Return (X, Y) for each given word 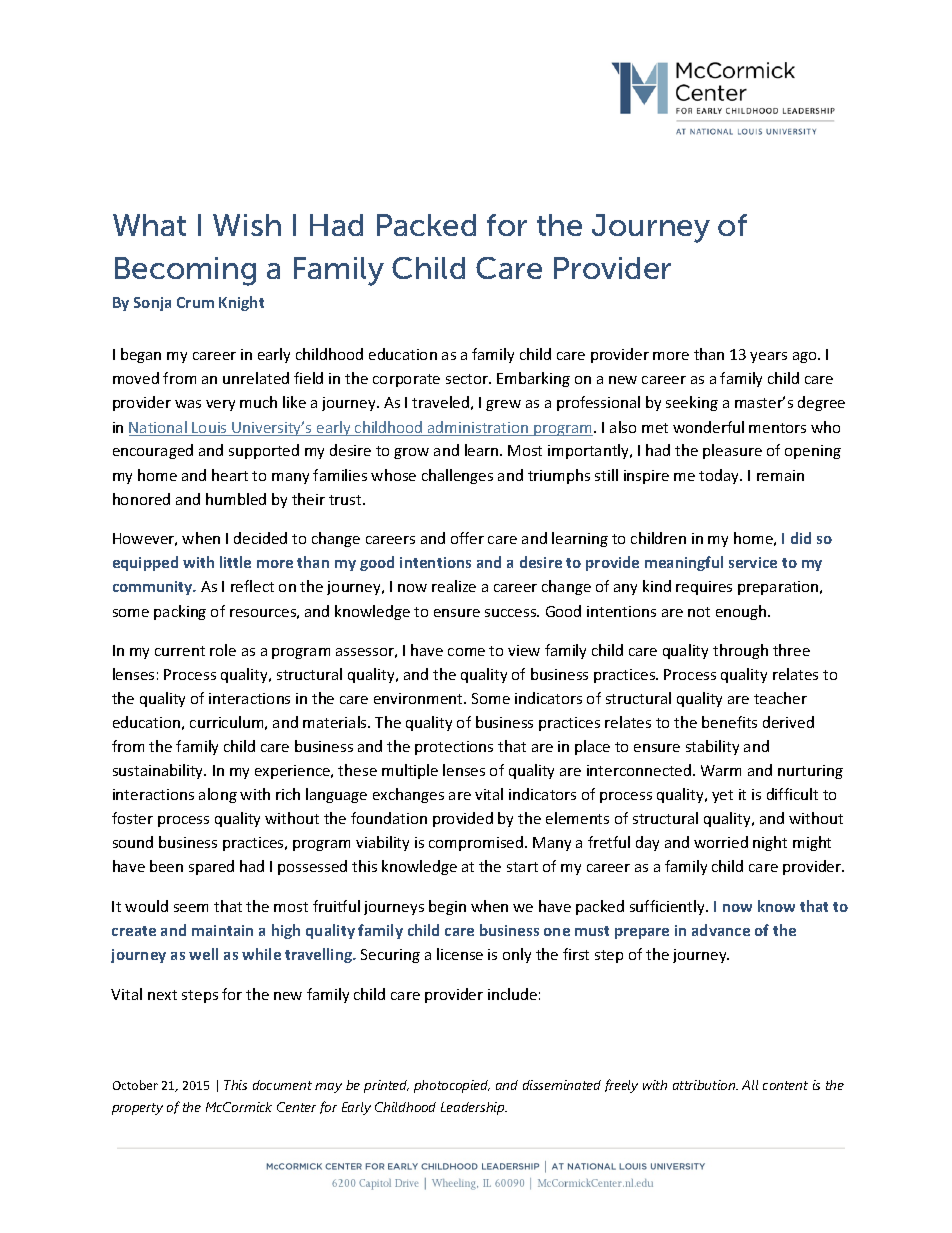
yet (722, 796)
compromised (477, 843)
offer (467, 538)
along (218, 795)
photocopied (452, 1086)
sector (468, 379)
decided (260, 538)
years (768, 357)
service (753, 562)
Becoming (185, 271)
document (282, 1085)
